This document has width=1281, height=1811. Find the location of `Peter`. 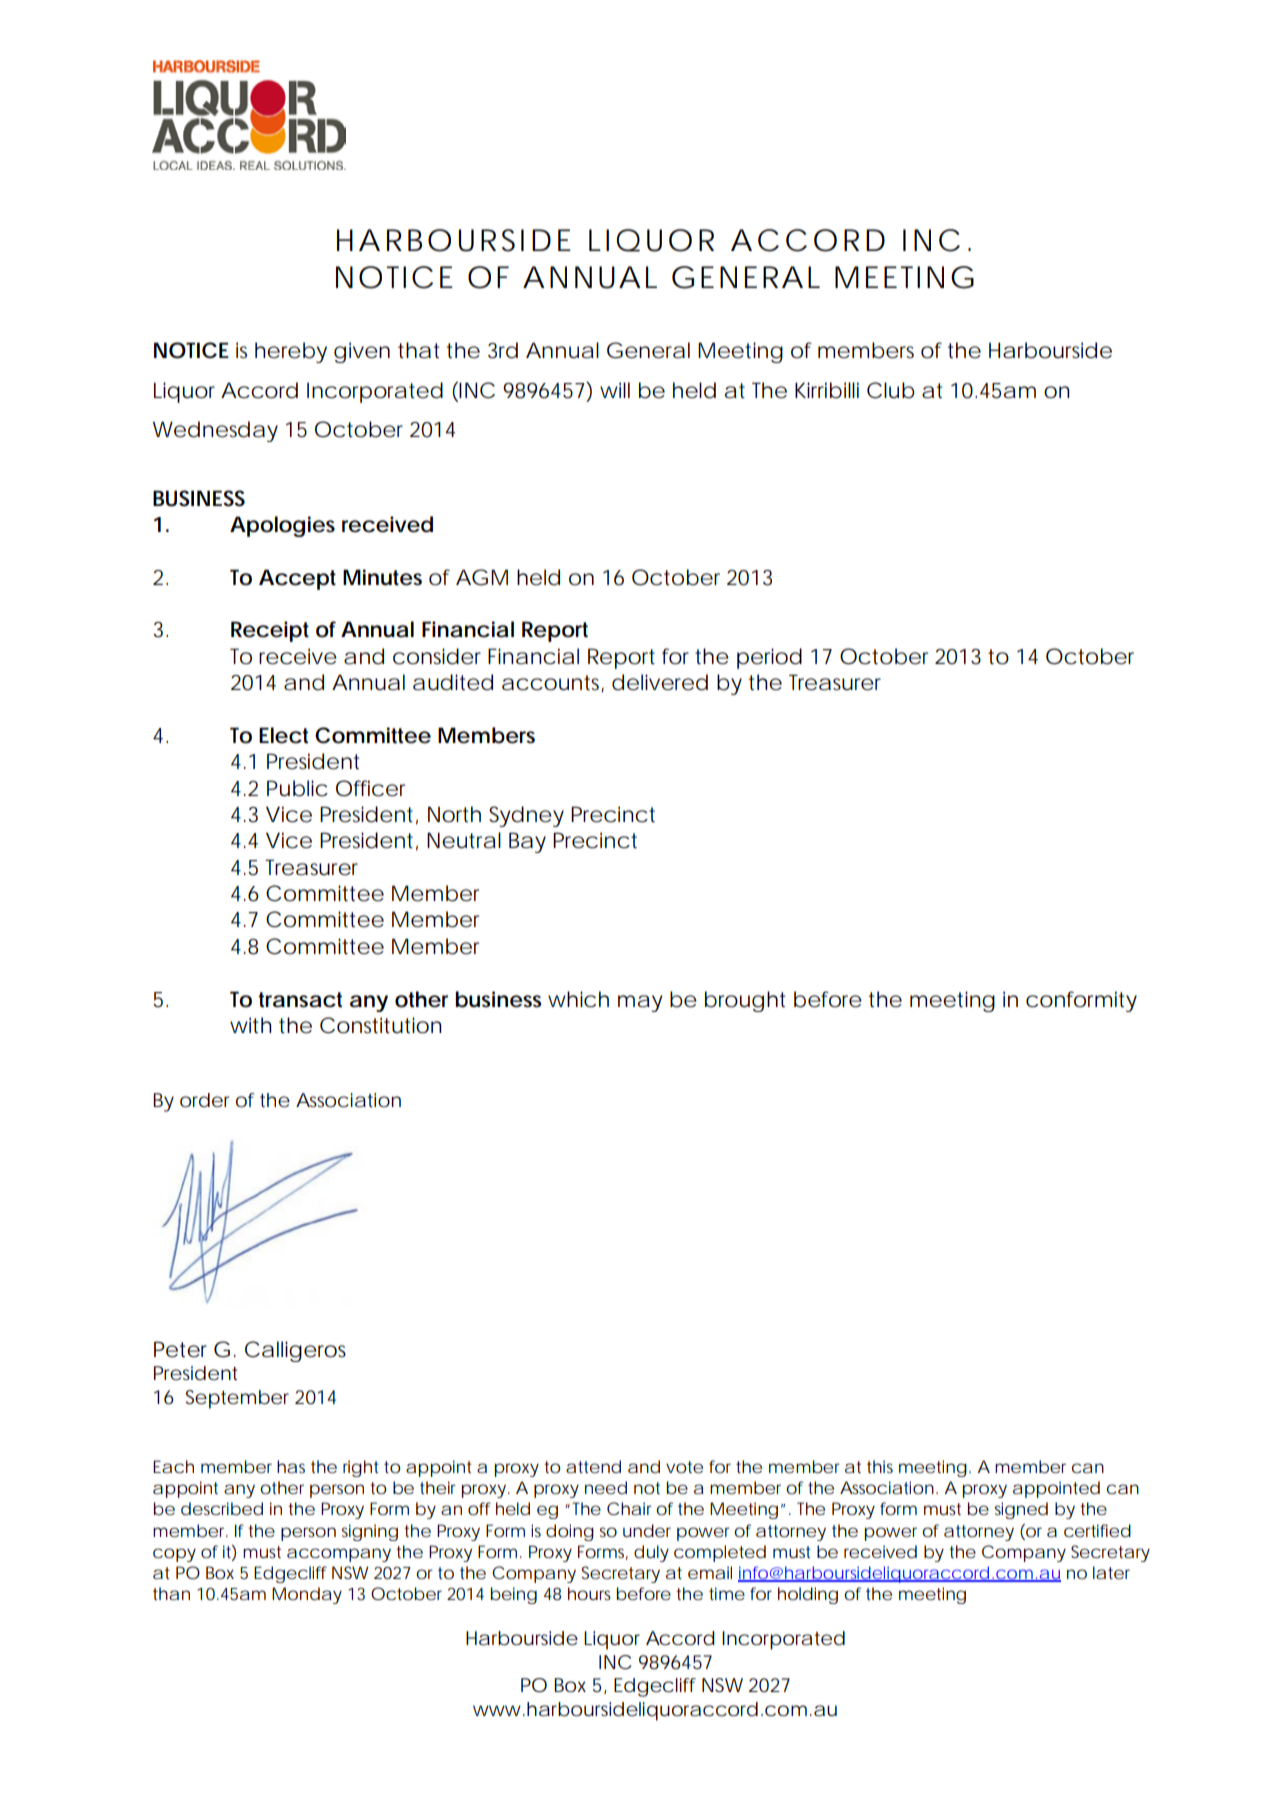

Peter is located at coordinates (180, 1349).
